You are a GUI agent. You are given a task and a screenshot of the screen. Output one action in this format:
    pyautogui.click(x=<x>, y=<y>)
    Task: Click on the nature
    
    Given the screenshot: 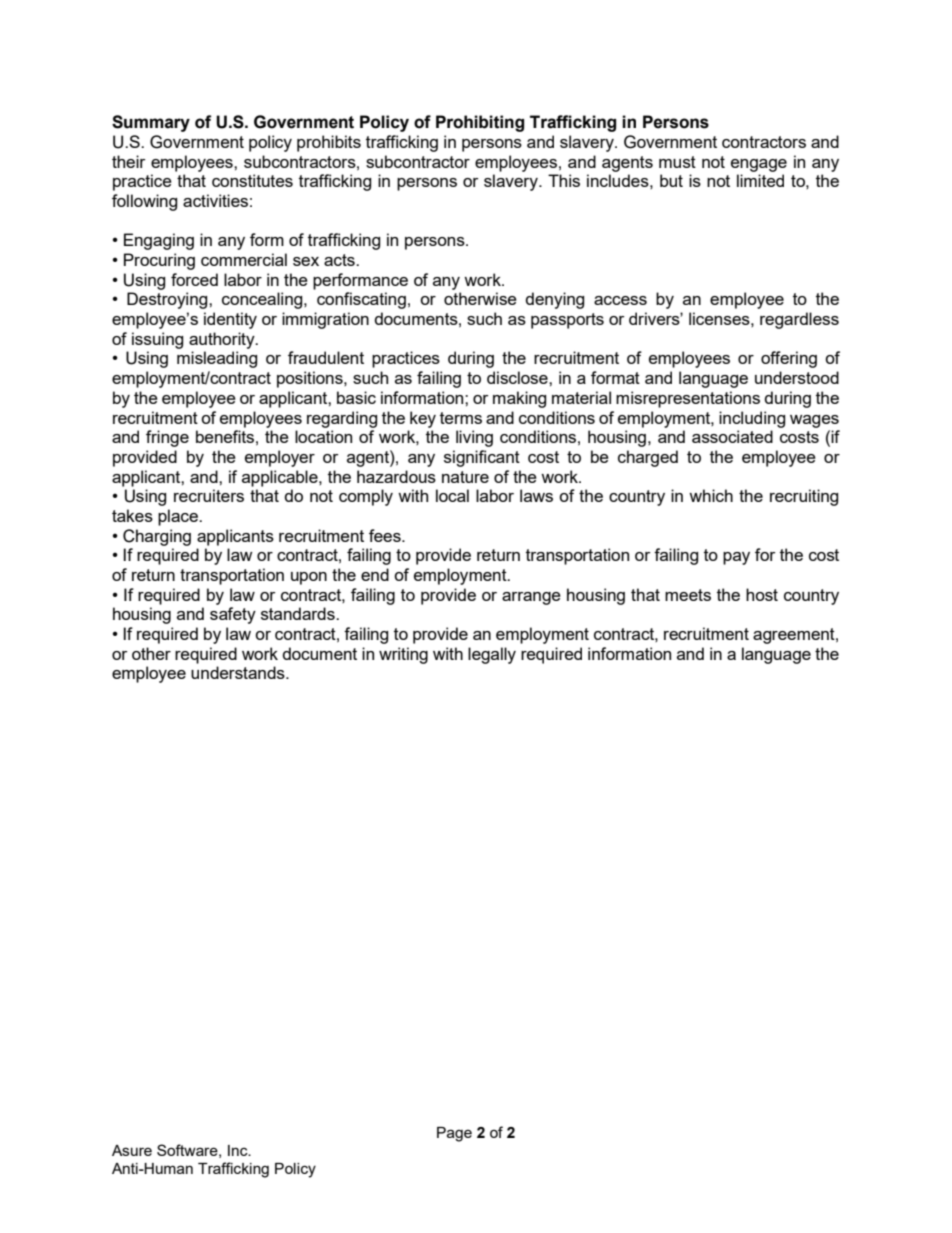 What is the action you would take?
    pyautogui.click(x=465, y=477)
